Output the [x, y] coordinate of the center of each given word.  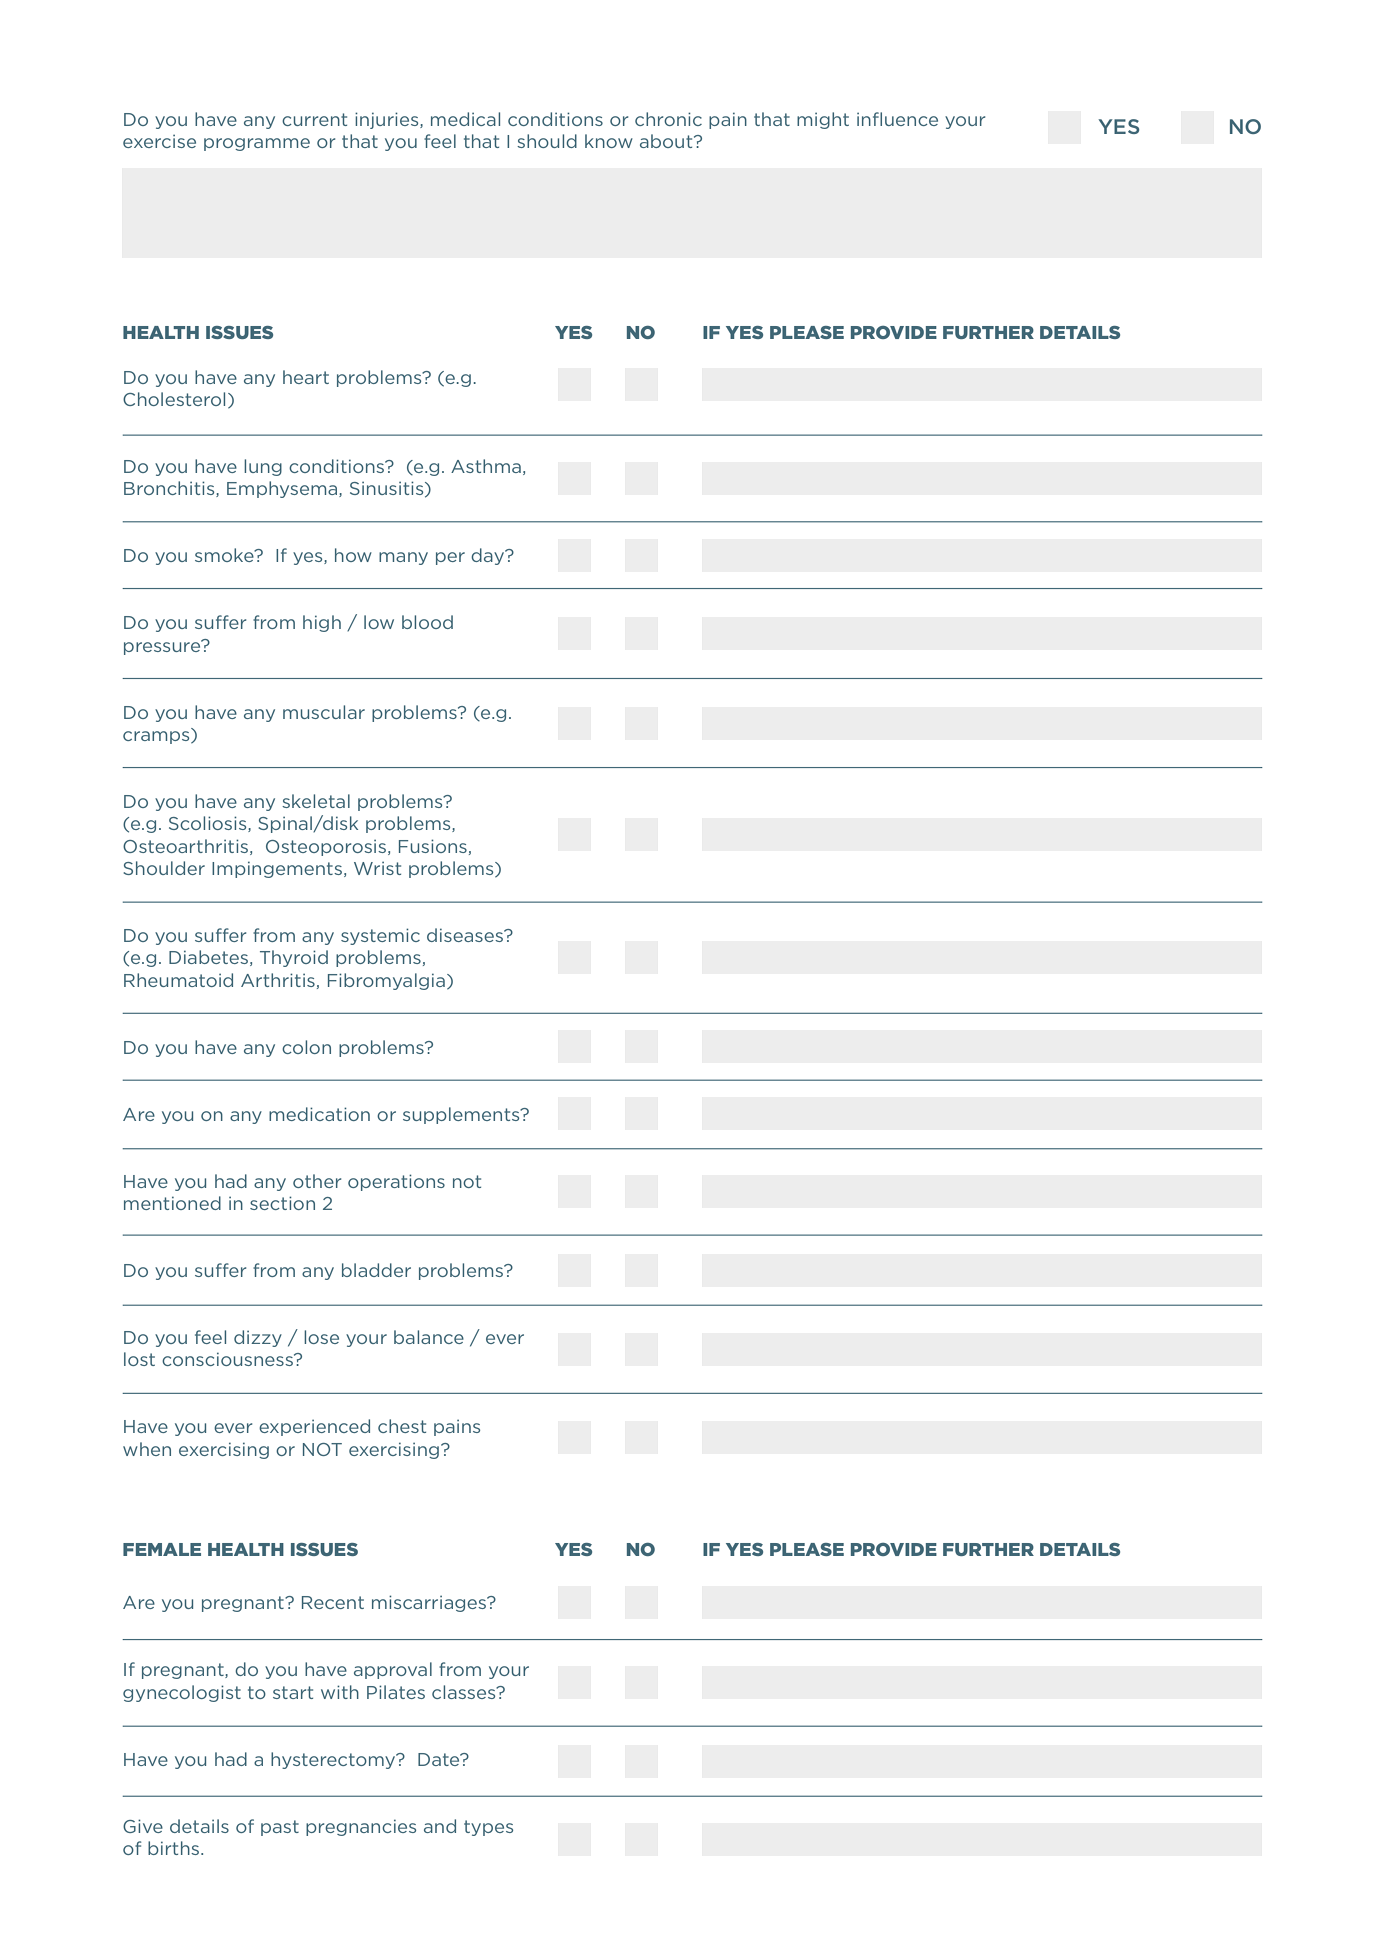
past [280, 1828]
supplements [462, 1115]
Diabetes [208, 957]
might [823, 120]
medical [465, 119]
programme [257, 144]
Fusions [433, 846]
